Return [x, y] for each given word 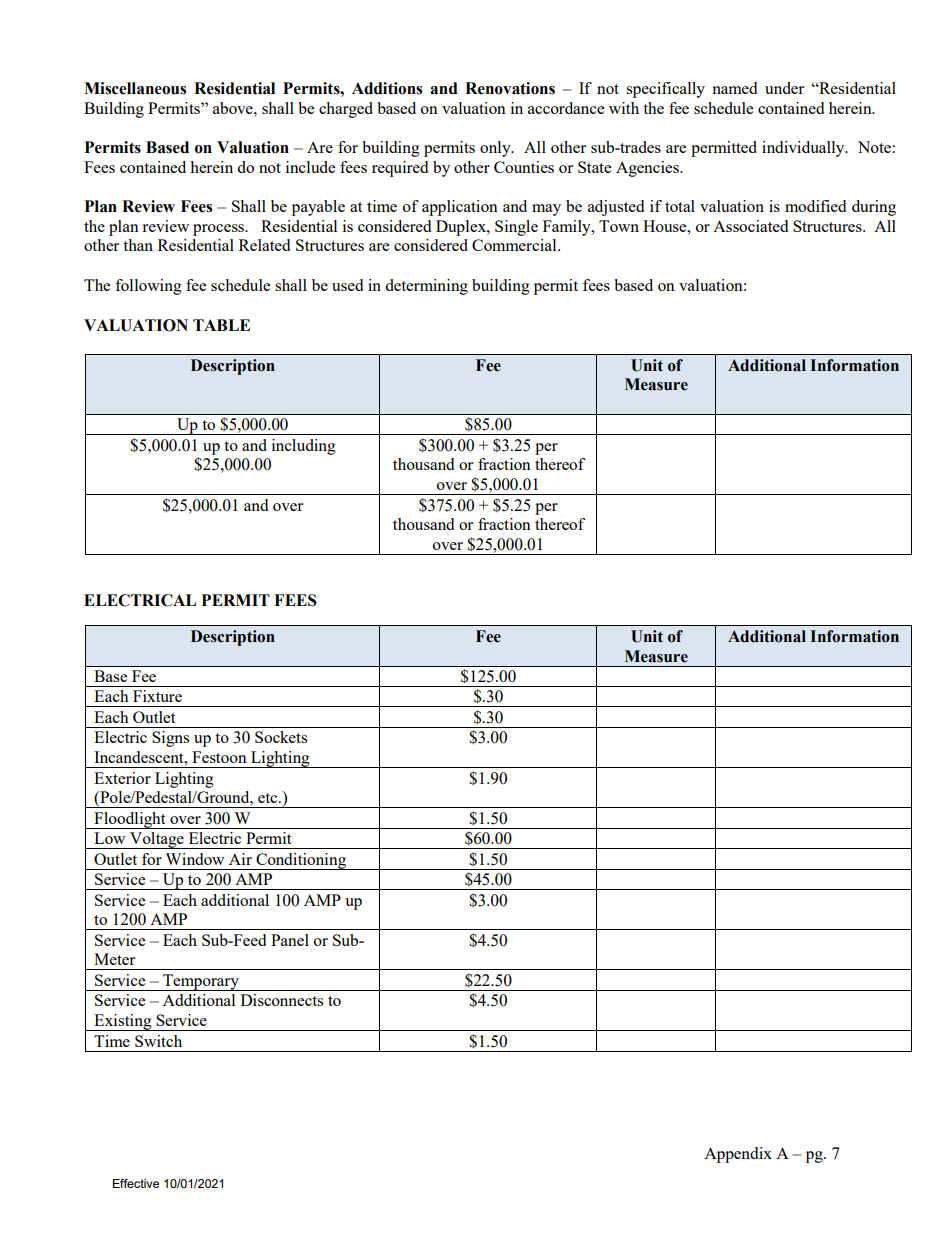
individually [804, 149]
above [234, 108]
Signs [170, 739]
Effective [136, 1183]
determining [426, 287]
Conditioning [301, 861]
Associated [750, 226]
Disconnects [282, 1000]
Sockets [281, 737]
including [304, 447]
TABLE [221, 325]
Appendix [738, 1155]
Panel [290, 940]
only [496, 149]
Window [194, 859]
